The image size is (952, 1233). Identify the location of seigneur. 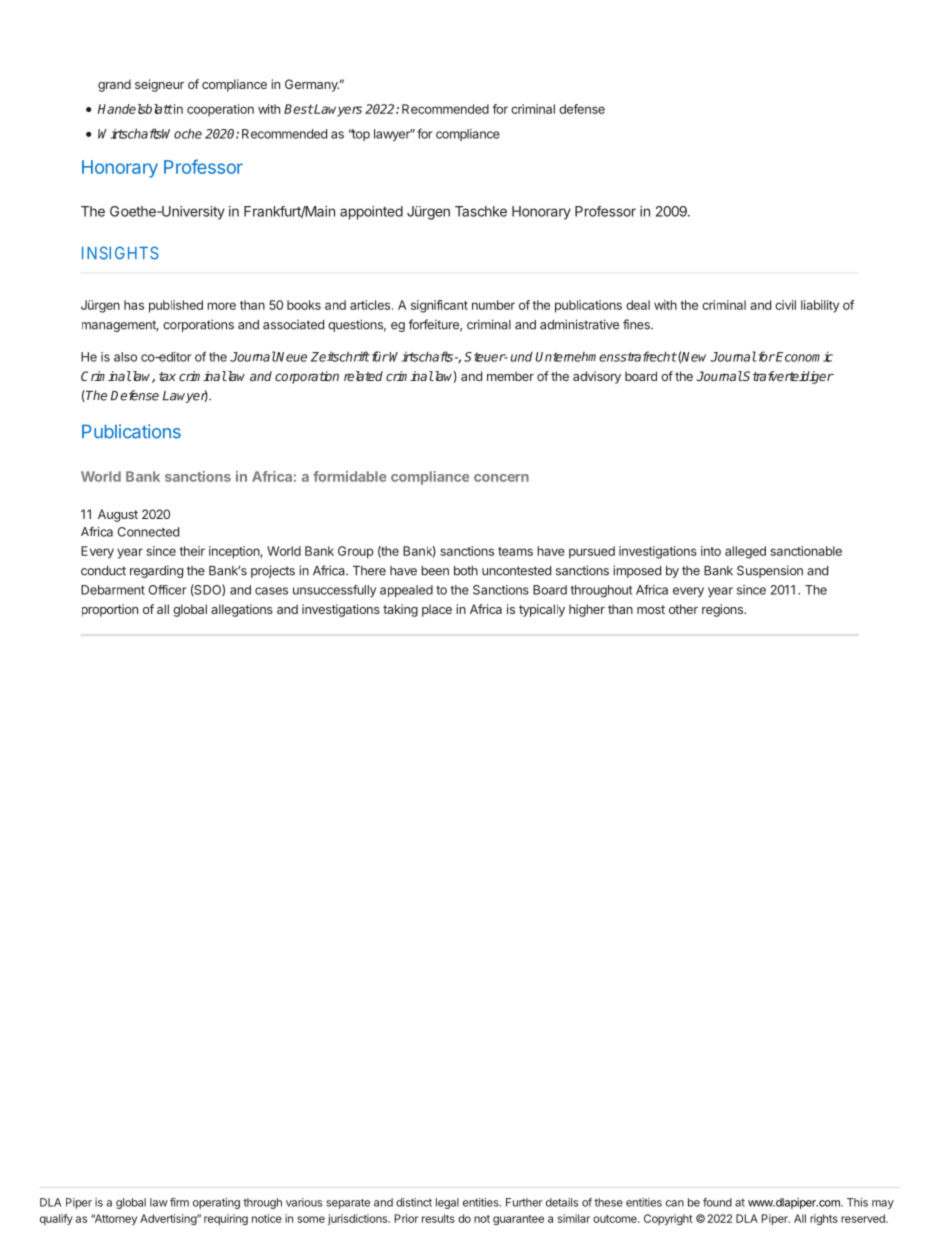
(159, 85).
